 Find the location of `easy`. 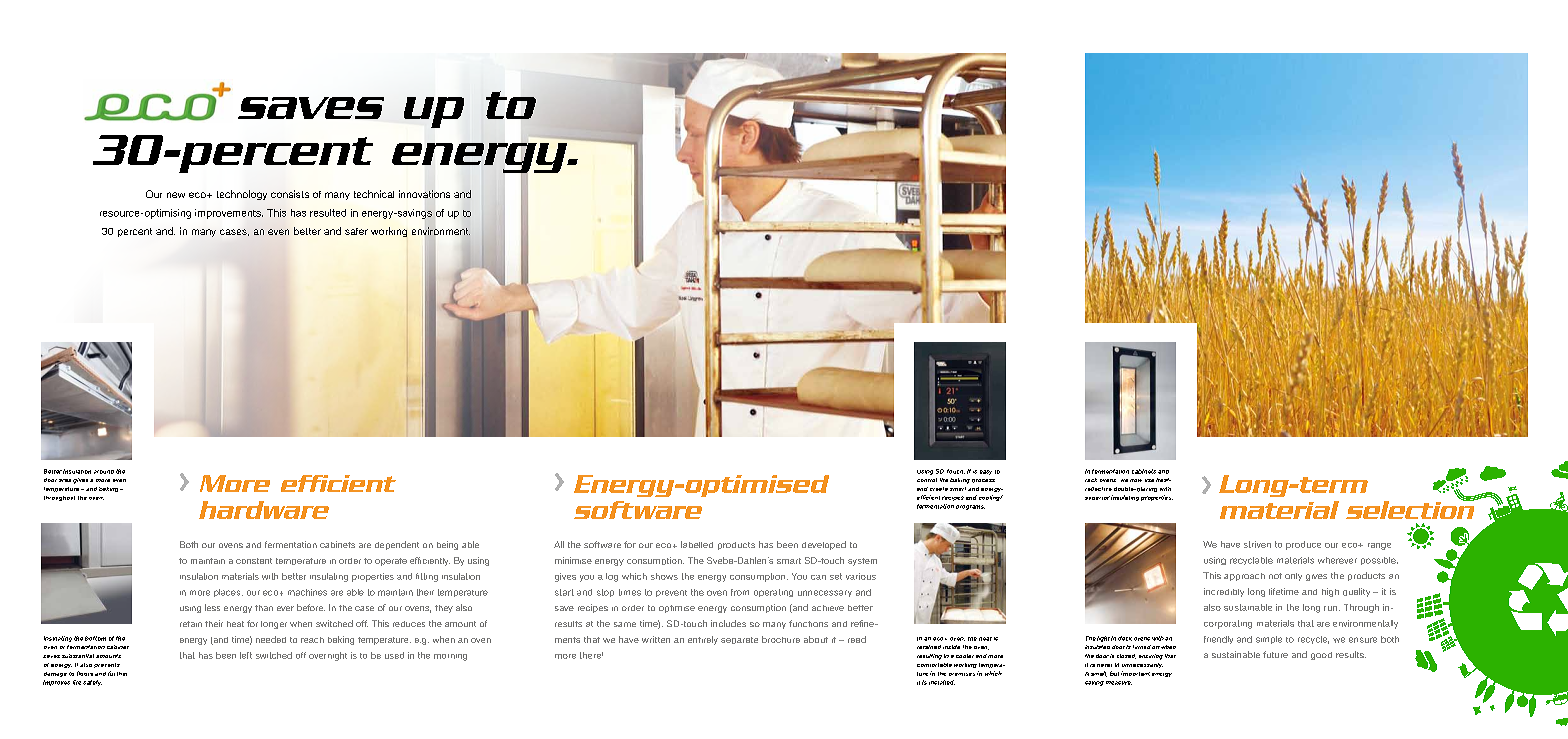

easy is located at coordinates (986, 472).
